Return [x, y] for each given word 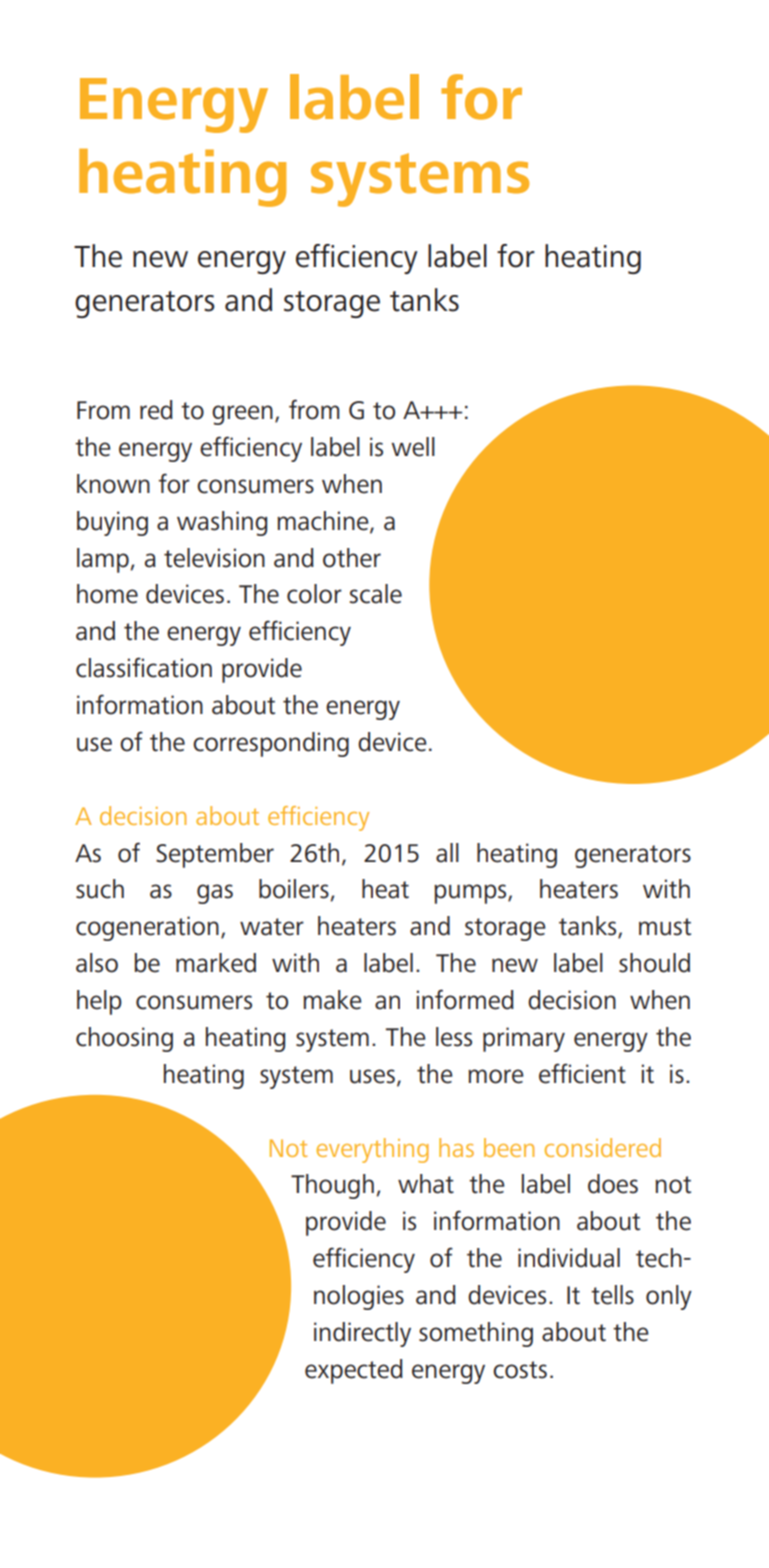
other [352, 558]
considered [603, 1147]
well [413, 447]
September [215, 855]
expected [354, 1371]
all [447, 853]
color [314, 594]
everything [372, 1150]
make [332, 1000]
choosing [124, 1039]
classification [144, 667]
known [113, 484]
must [665, 927]
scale [376, 594]
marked [216, 963]
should [654, 963]
